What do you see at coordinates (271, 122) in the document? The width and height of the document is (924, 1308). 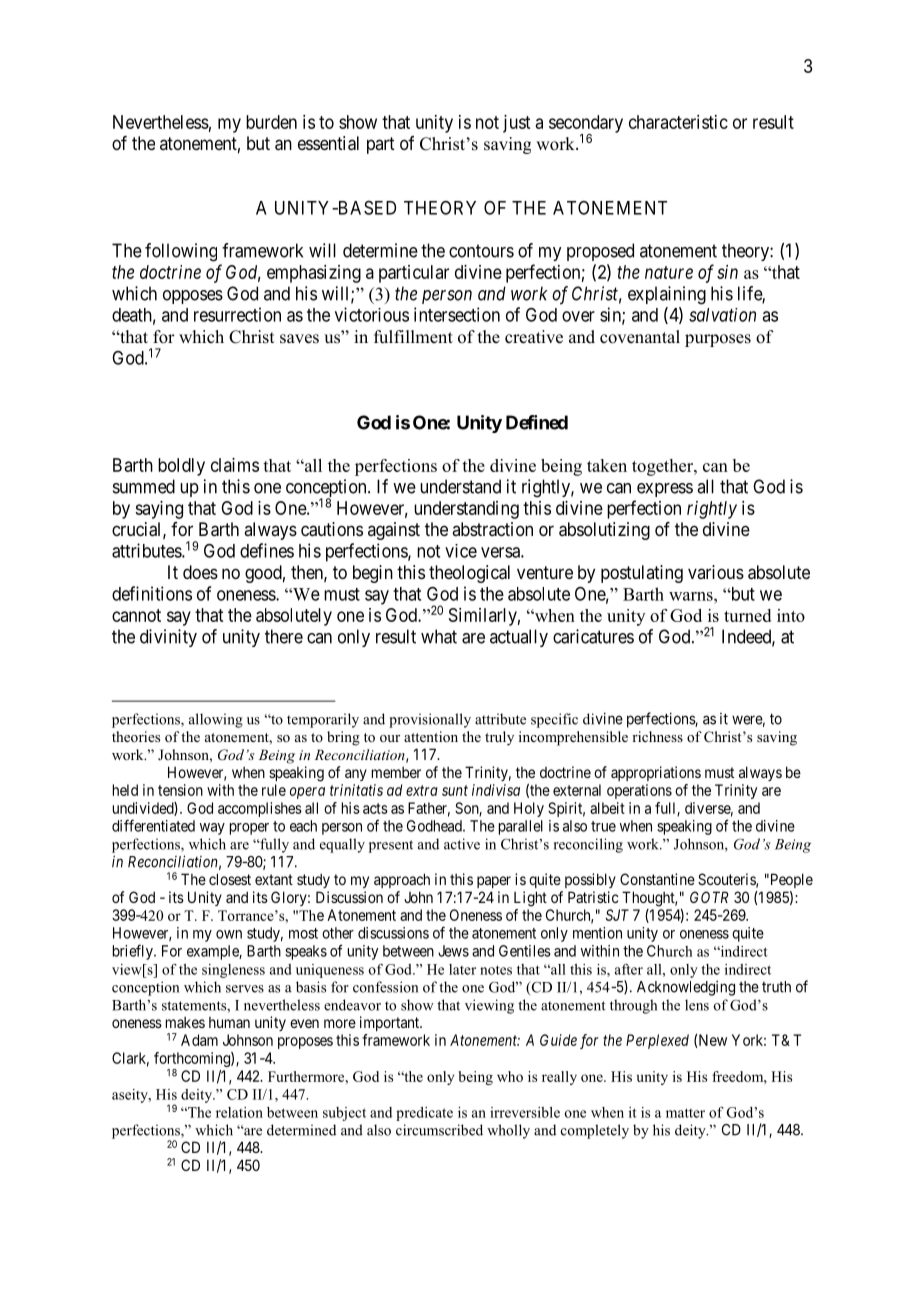 I see `burden` at bounding box center [271, 122].
